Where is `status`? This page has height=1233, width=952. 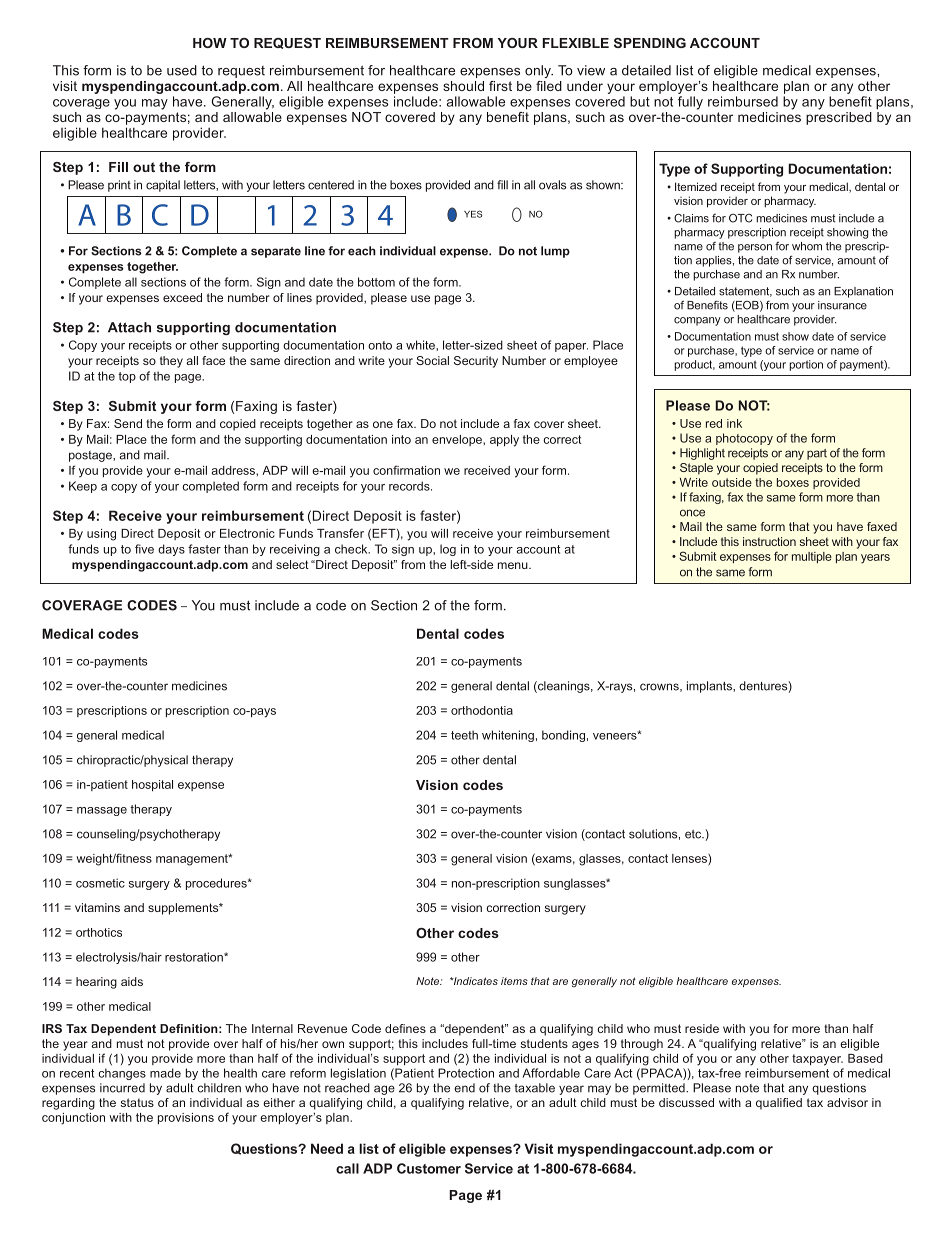
status is located at coordinates (137, 1102).
